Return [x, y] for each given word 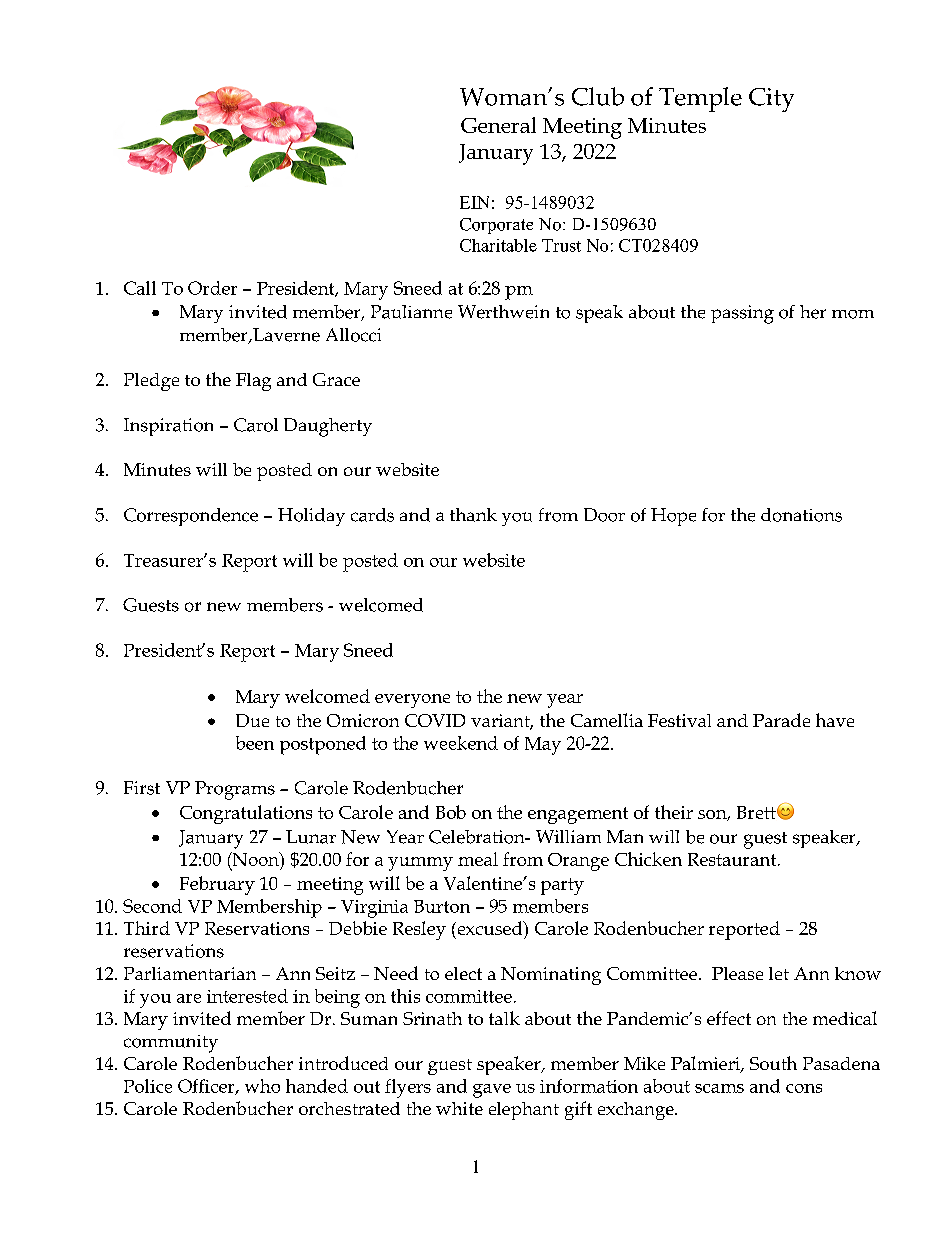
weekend [461, 743]
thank [473, 515]
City [771, 100]
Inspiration [168, 427]
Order [212, 288]
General [498, 125]
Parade [781, 720]
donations [801, 515]
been [255, 743]
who [262, 1086]
